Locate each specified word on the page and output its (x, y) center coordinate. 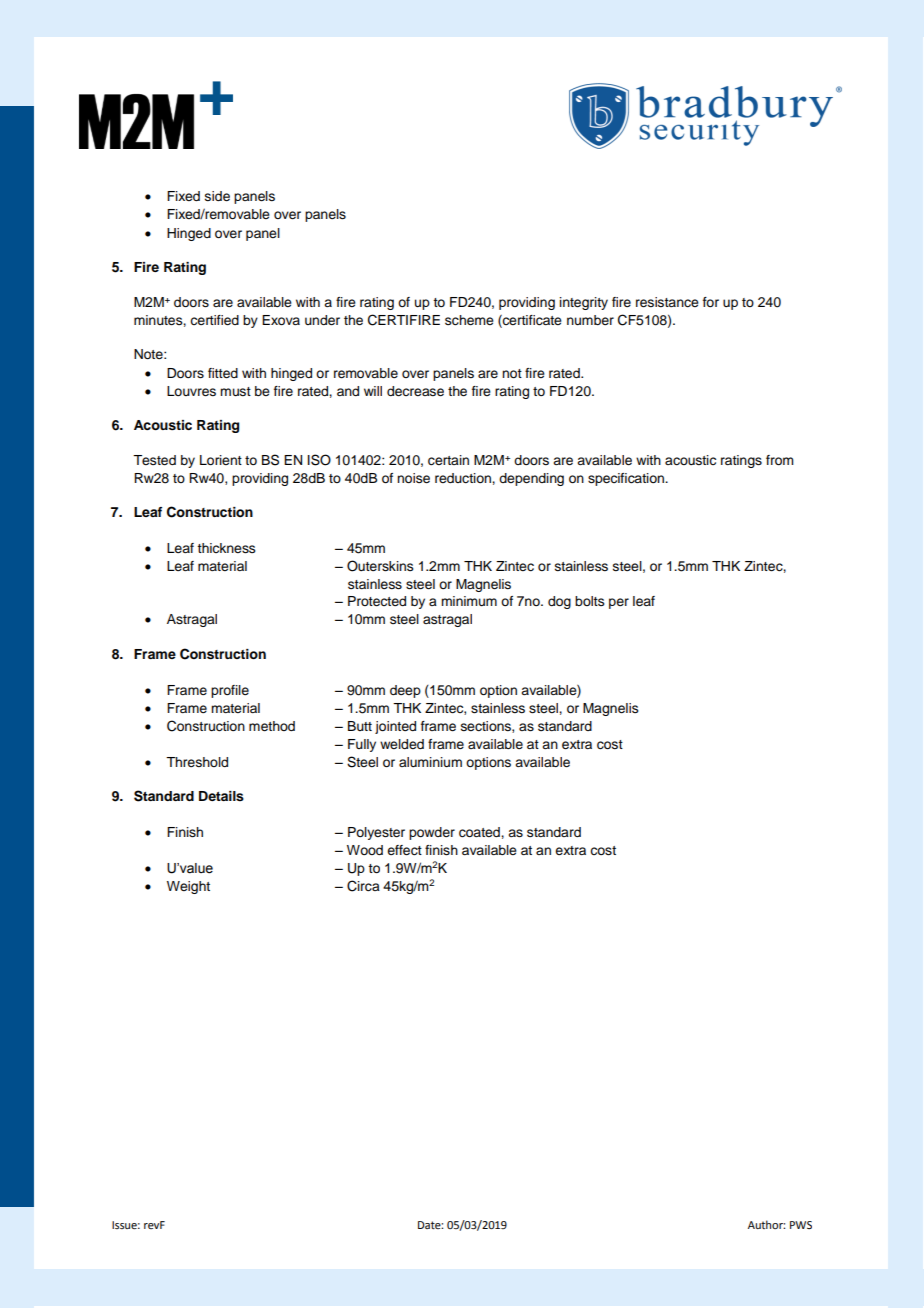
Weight (188, 887)
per (619, 603)
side (217, 196)
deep (405, 691)
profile (230, 691)
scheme (469, 320)
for (711, 302)
